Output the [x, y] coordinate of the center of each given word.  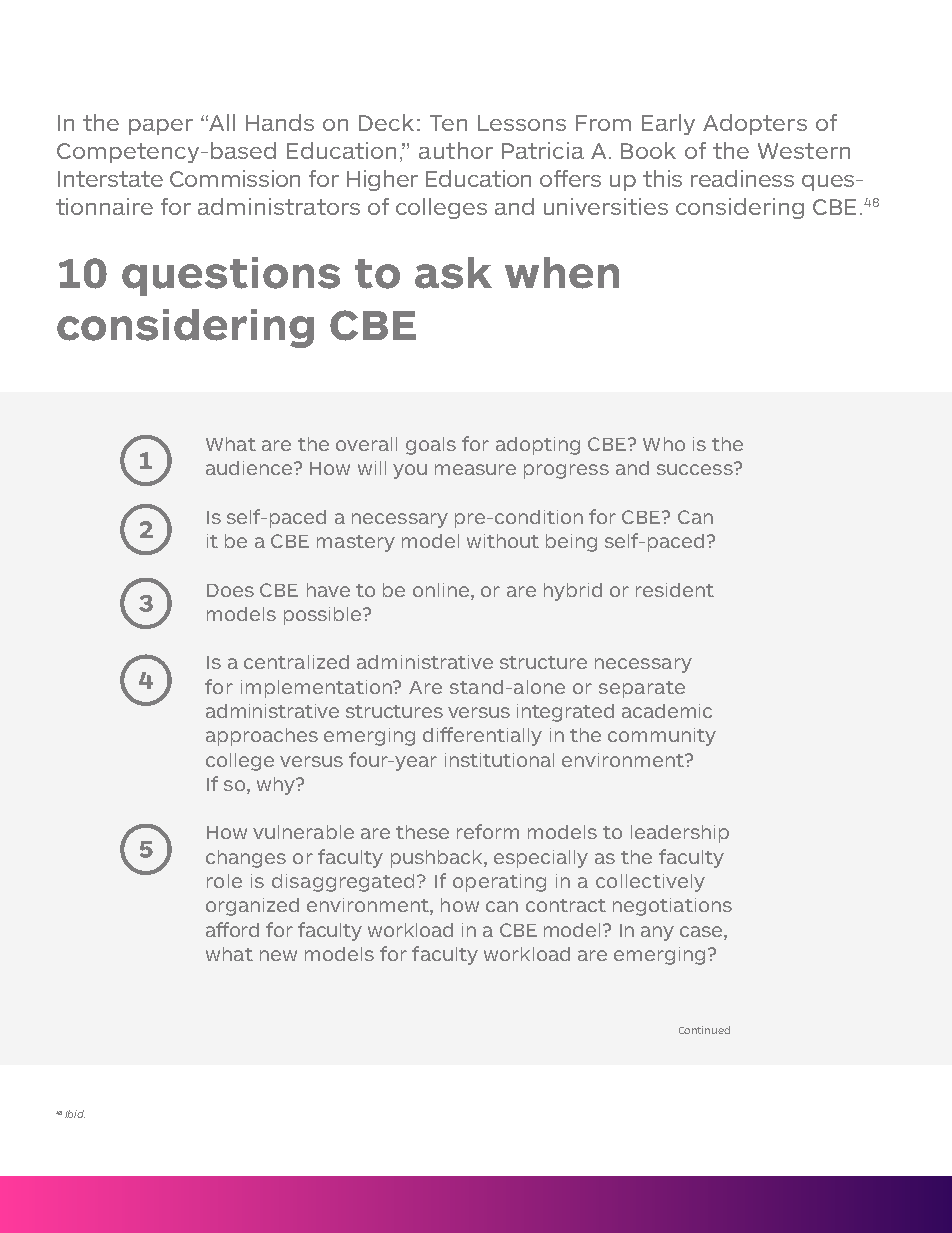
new [278, 955]
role [224, 881]
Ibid [75, 1114]
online [441, 590]
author [456, 150]
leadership [680, 834]
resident [675, 590]
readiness [742, 178]
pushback [438, 859]
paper [161, 127]
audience [250, 468]
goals [431, 446]
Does [230, 590]
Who [664, 444]
